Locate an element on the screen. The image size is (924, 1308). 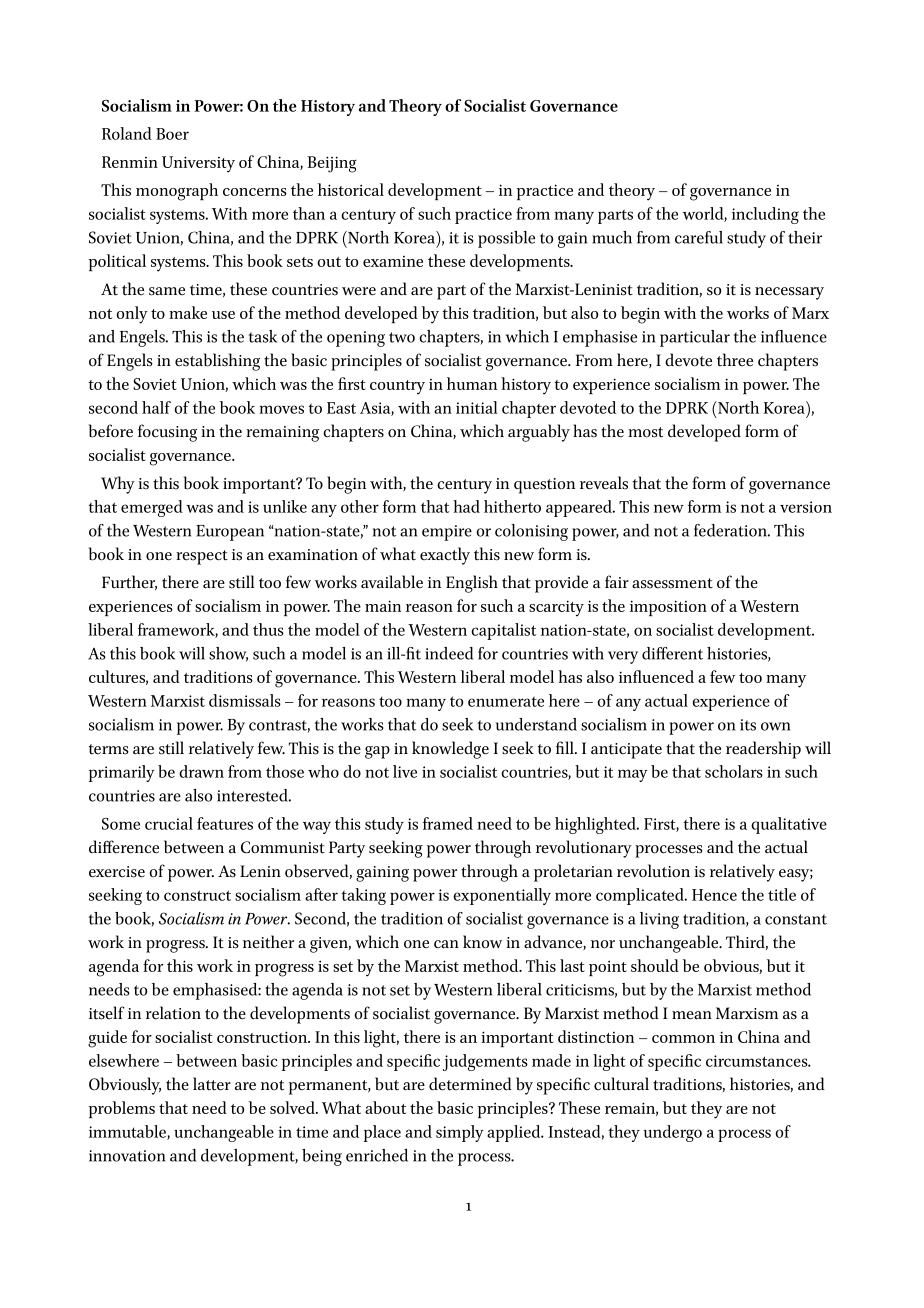
different is located at coordinates (672, 653).
